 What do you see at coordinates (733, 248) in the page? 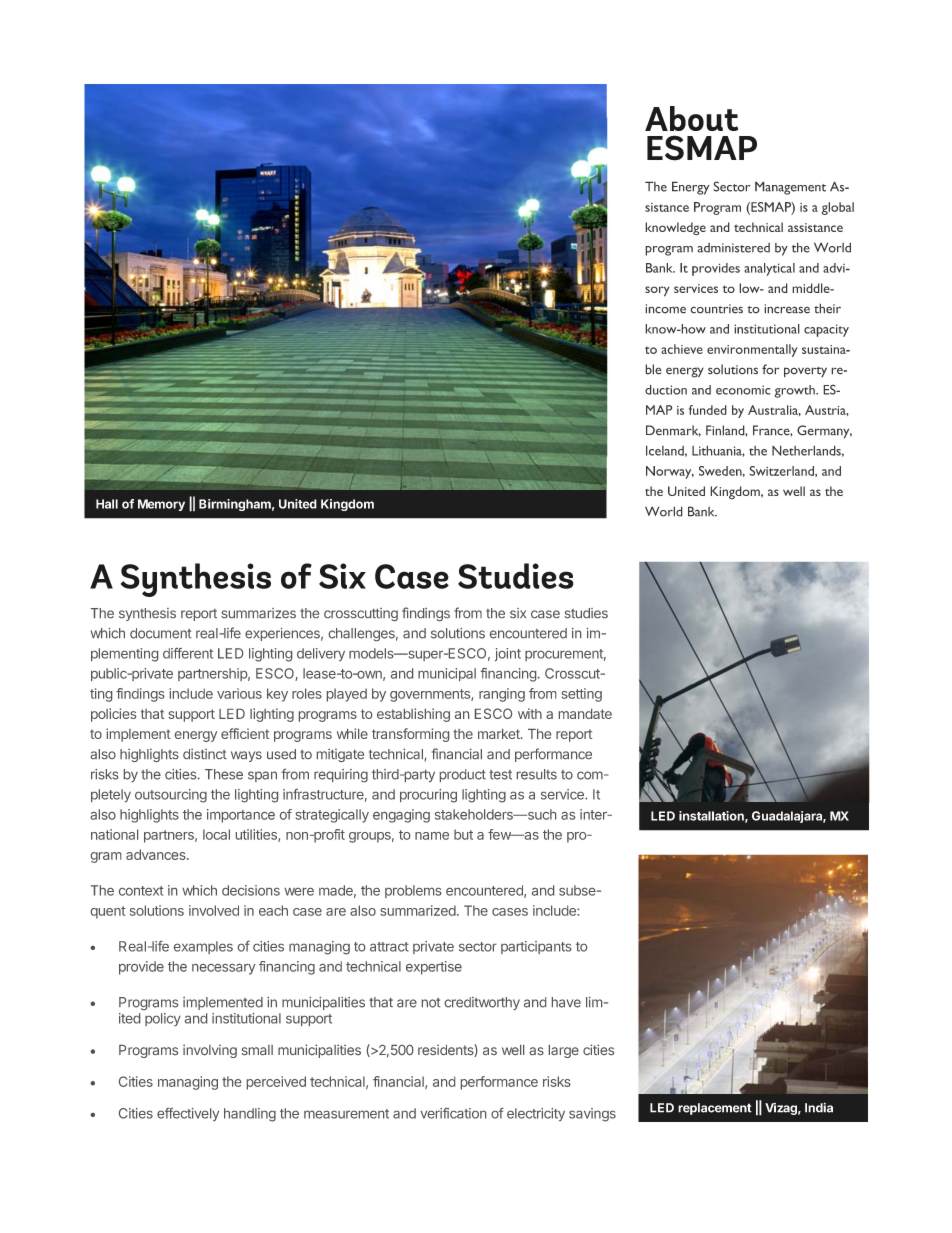
I see `administered` at bounding box center [733, 248].
